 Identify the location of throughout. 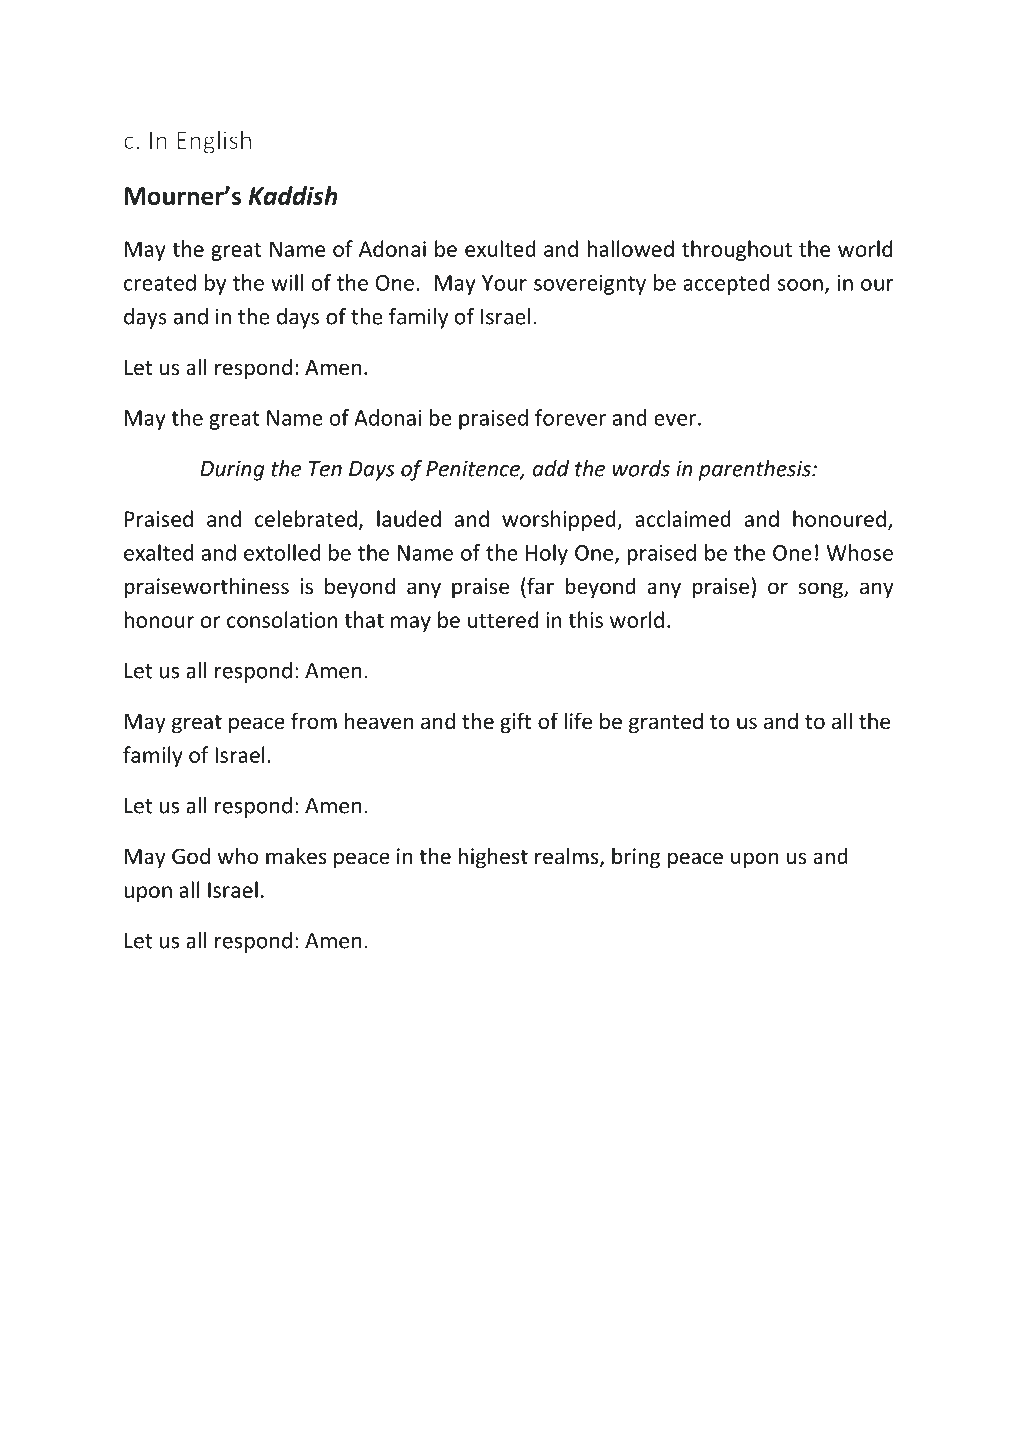
(737, 250).
